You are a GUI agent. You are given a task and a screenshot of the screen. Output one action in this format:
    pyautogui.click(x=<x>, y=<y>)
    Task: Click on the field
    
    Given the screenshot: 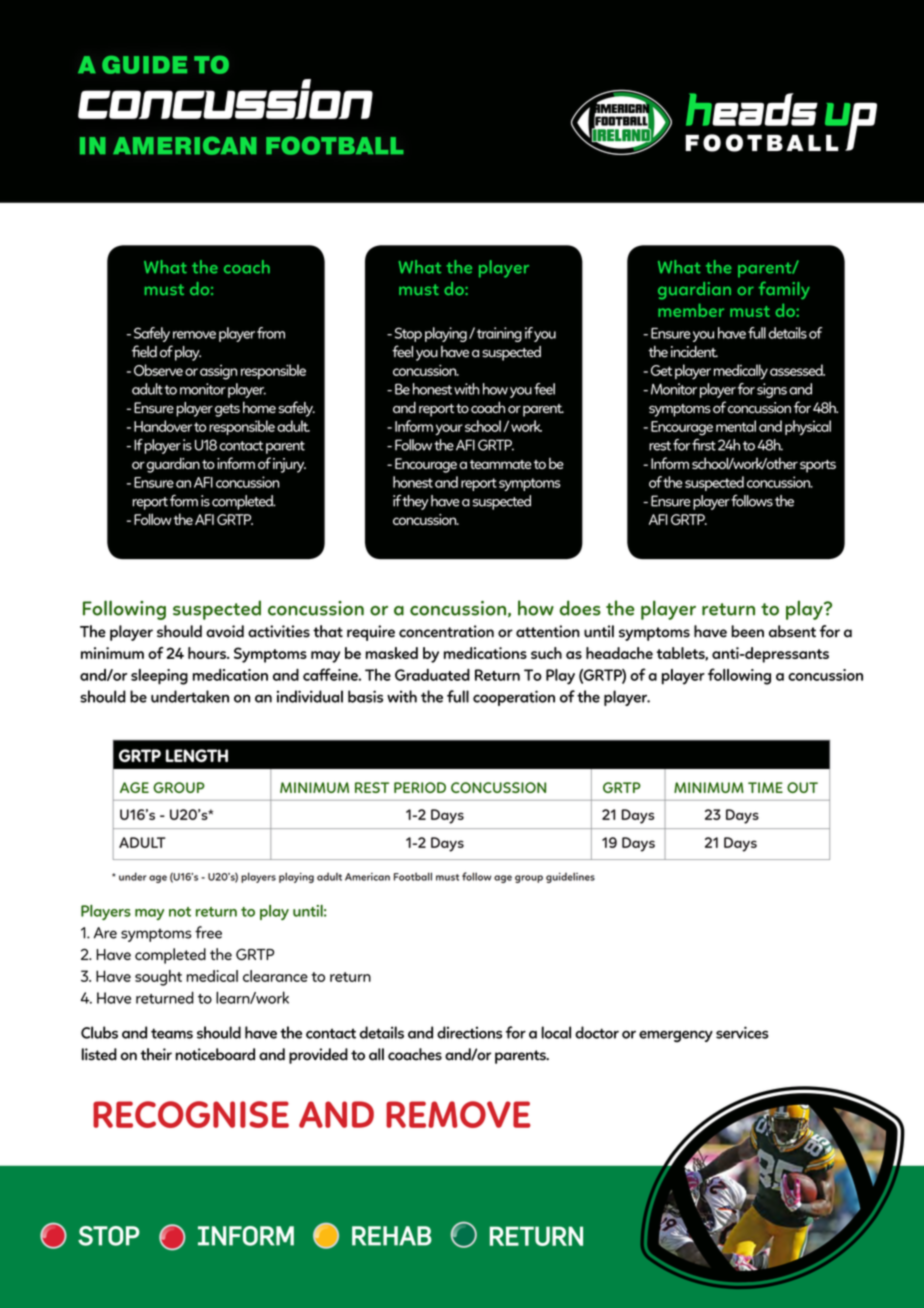 What is the action you would take?
    pyautogui.click(x=144, y=351)
